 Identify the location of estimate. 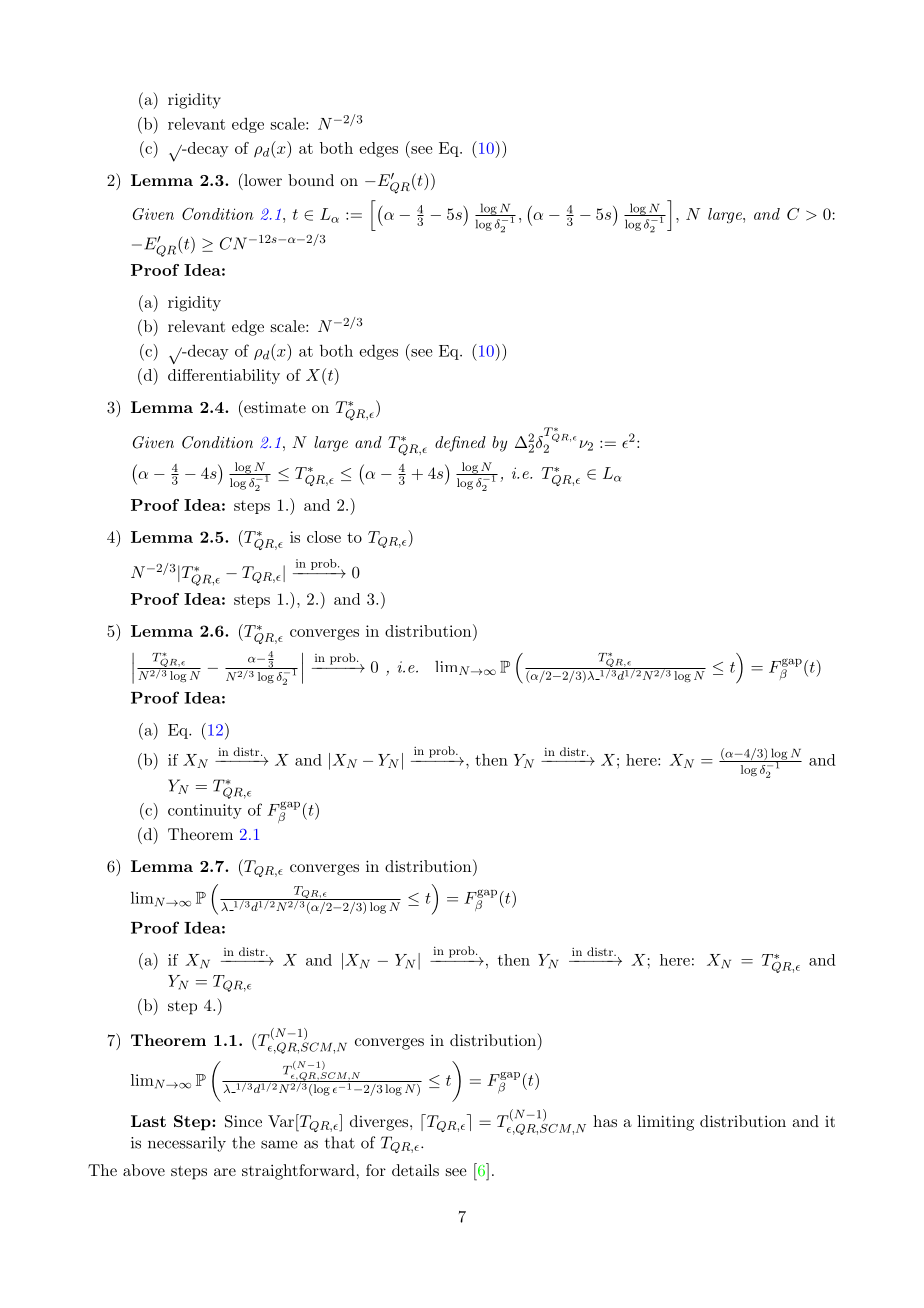
(274, 406).
